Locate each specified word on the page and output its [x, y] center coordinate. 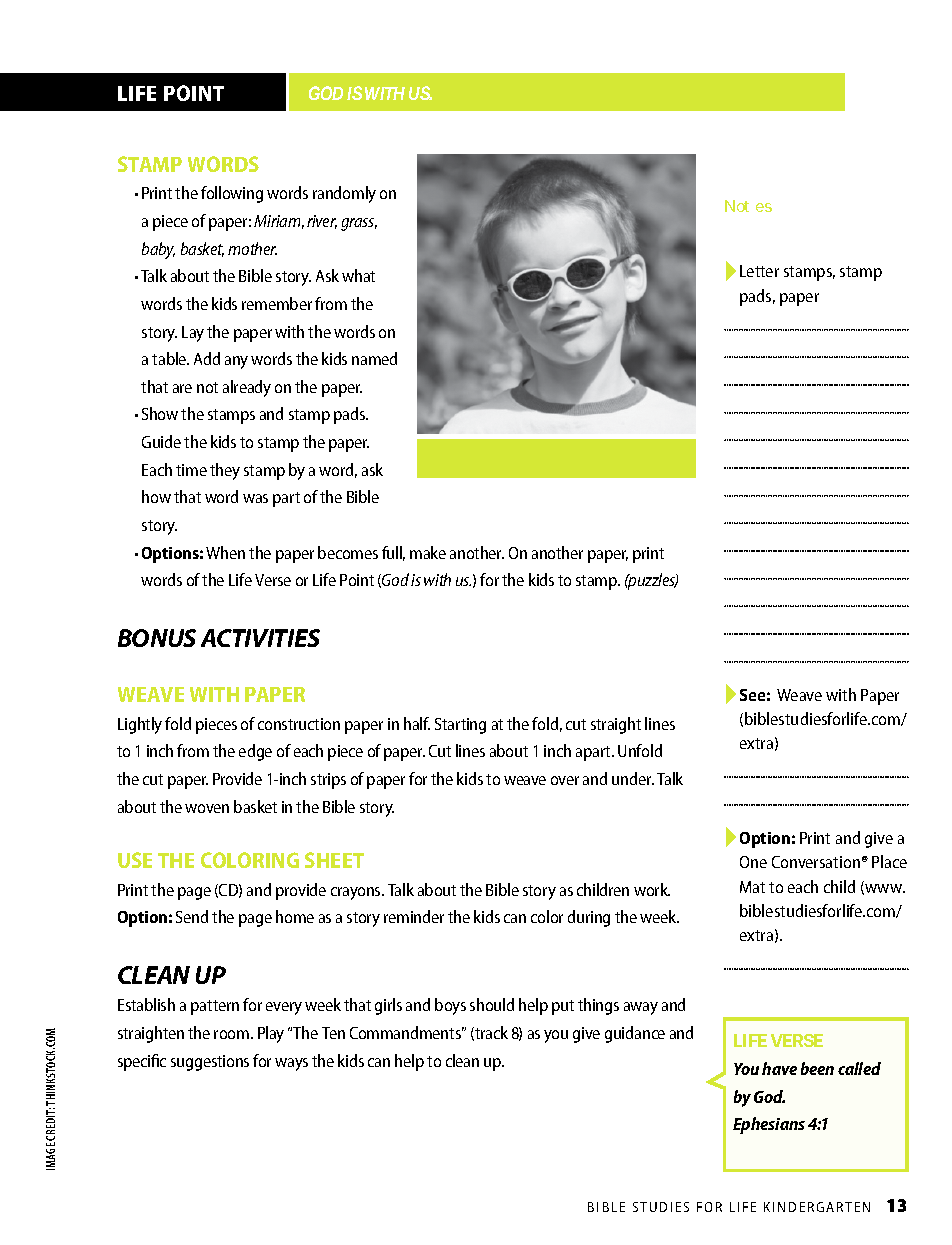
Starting [460, 726]
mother [252, 248]
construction [299, 724]
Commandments [407, 1032]
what [358, 275]
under [633, 778]
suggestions [210, 1063]
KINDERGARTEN [817, 1207]
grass [359, 224]
